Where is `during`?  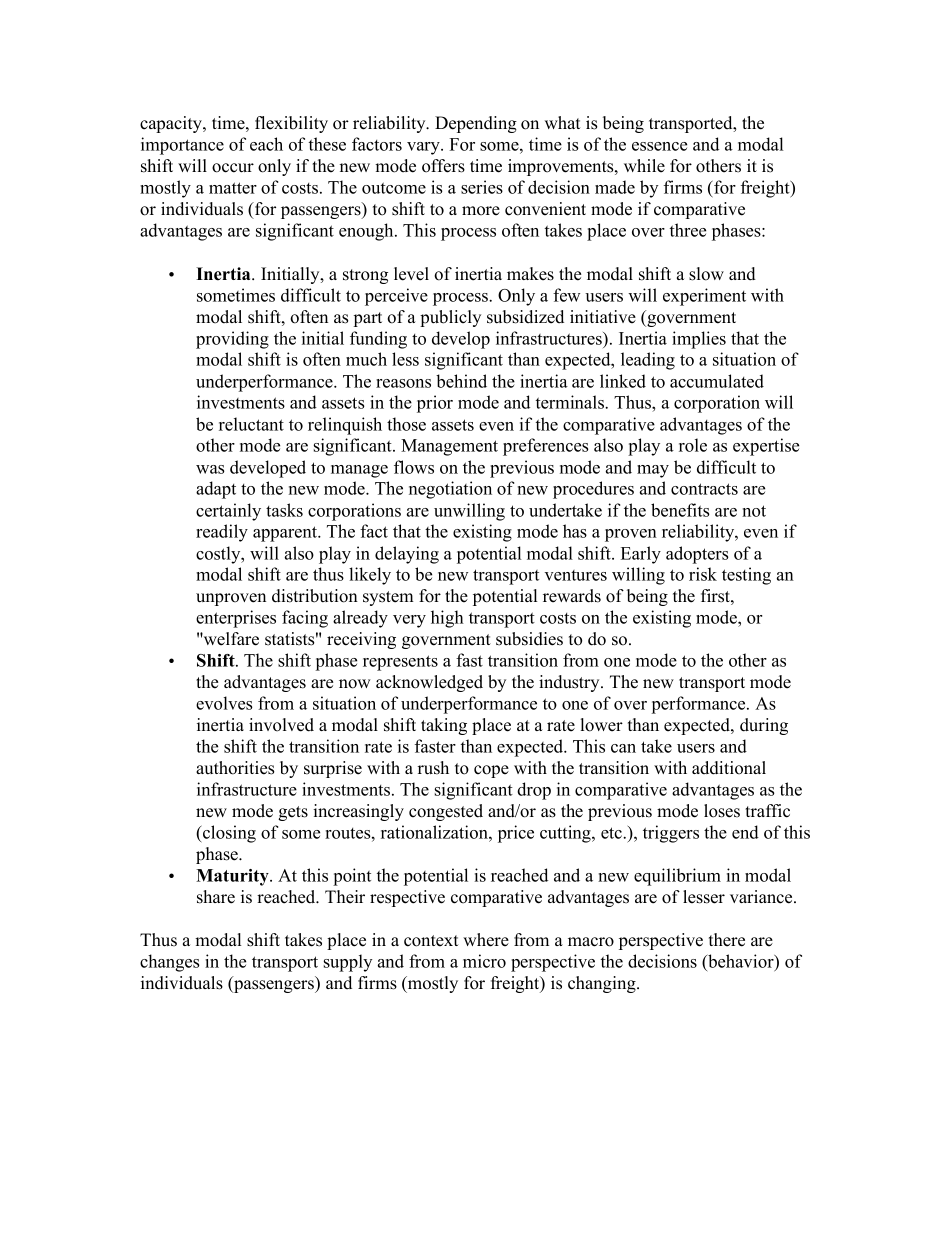 during is located at coordinates (764, 726).
